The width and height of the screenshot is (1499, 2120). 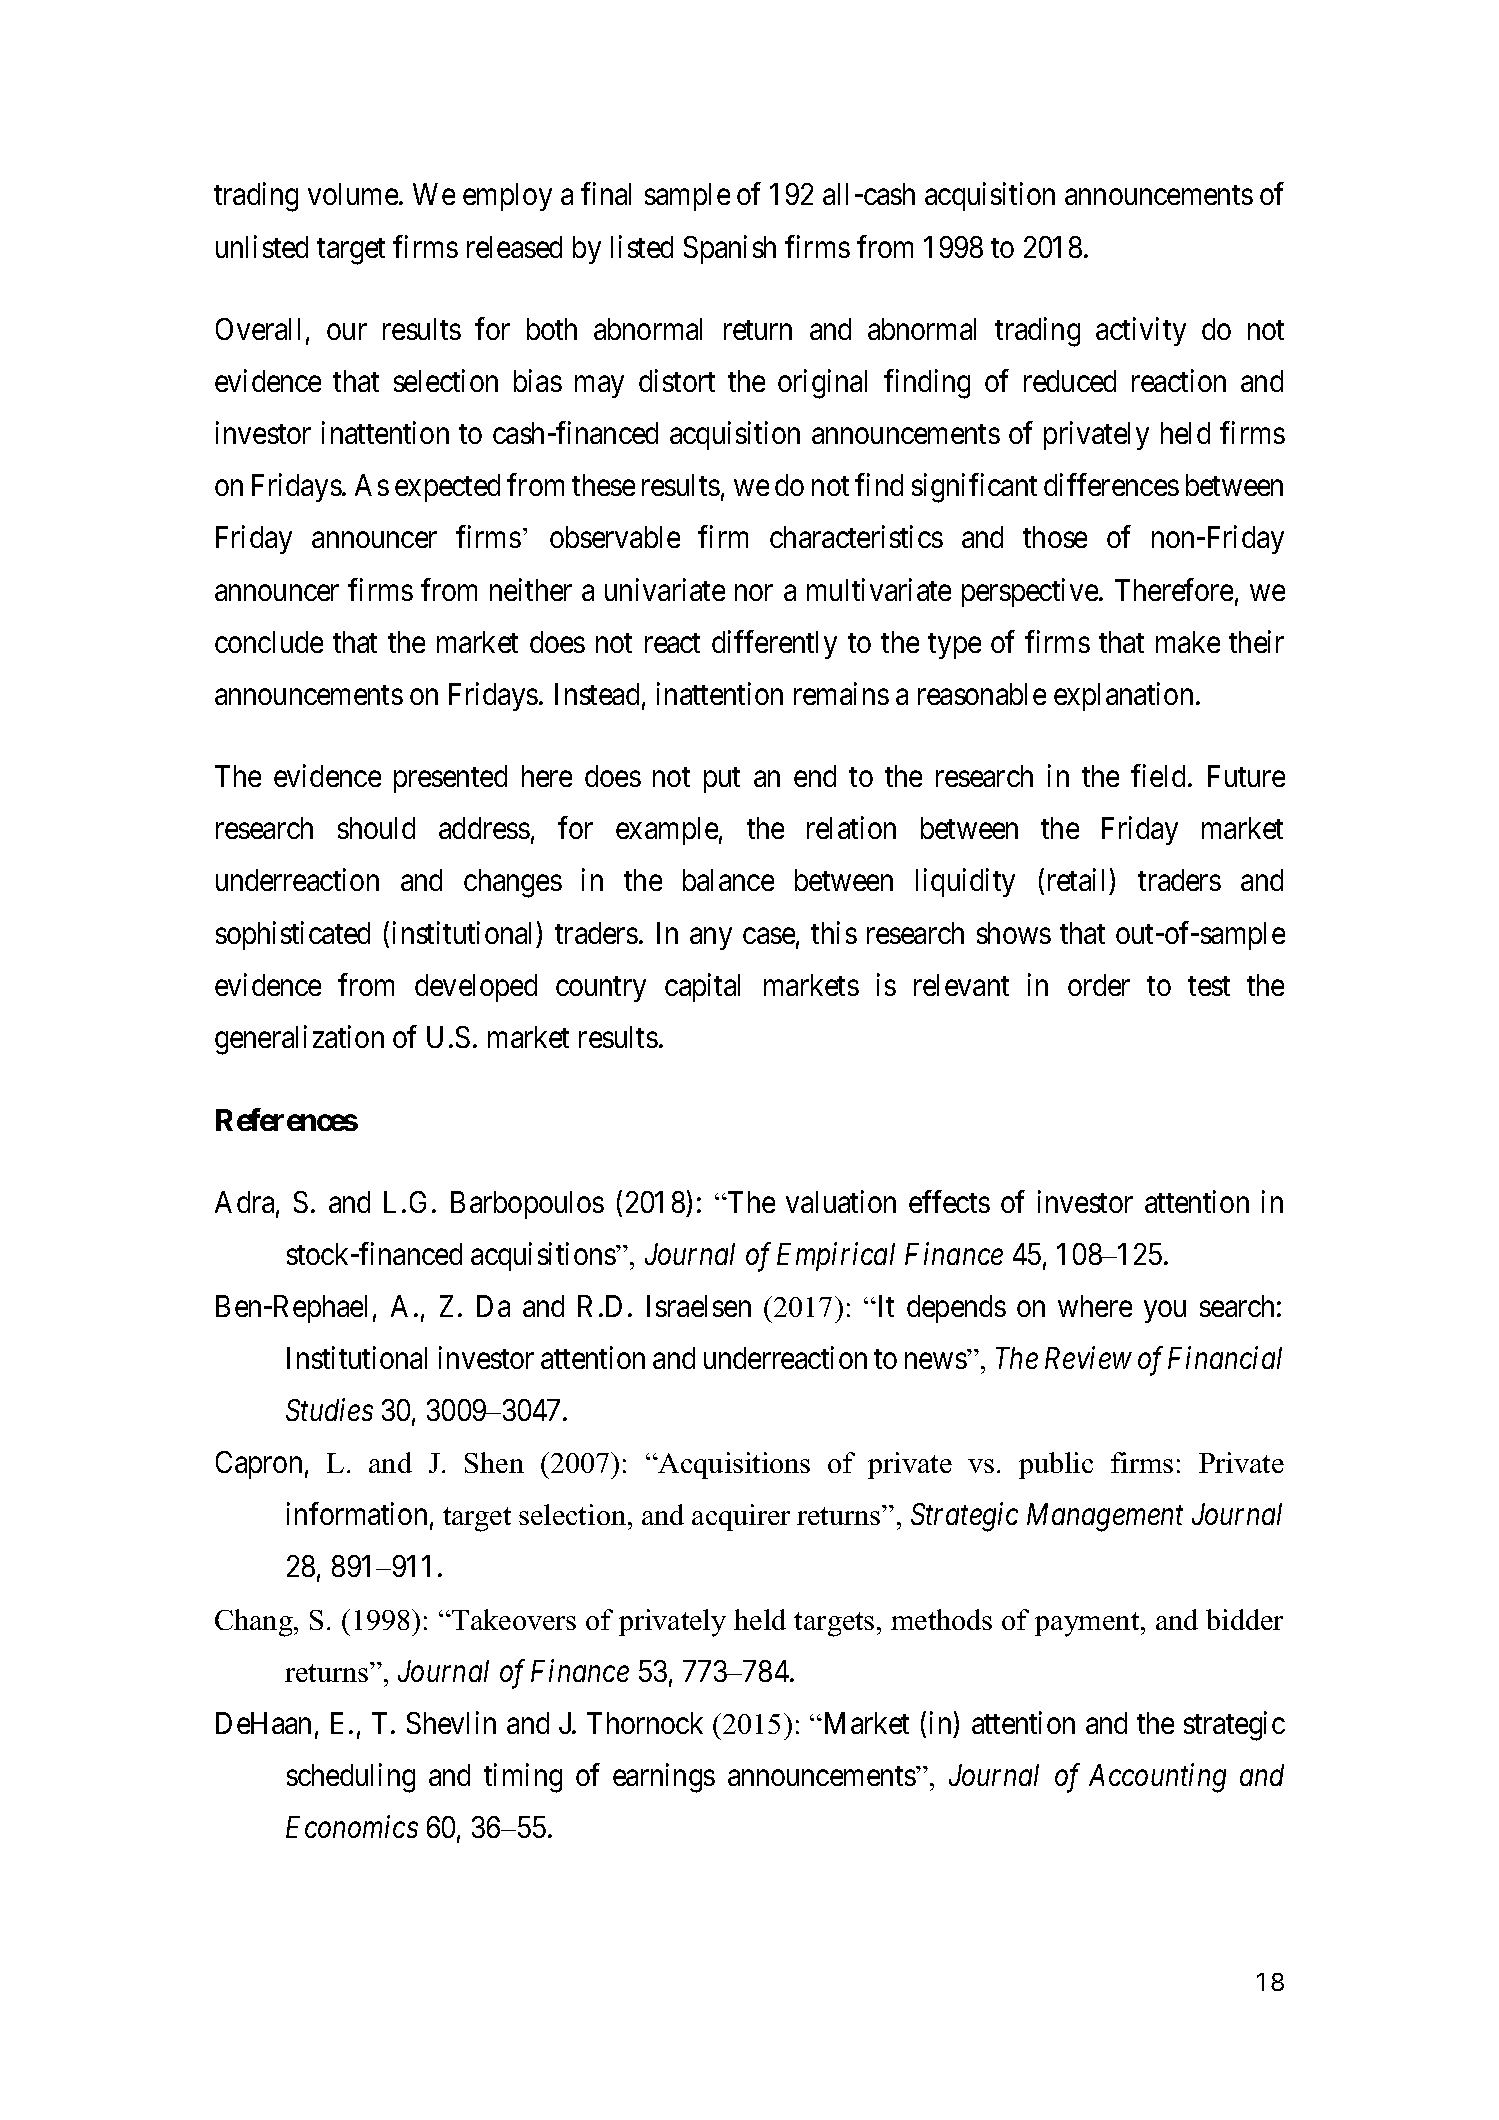 What do you see at coordinates (299, 1040) in the screenshot?
I see `generalization` at bounding box center [299, 1040].
